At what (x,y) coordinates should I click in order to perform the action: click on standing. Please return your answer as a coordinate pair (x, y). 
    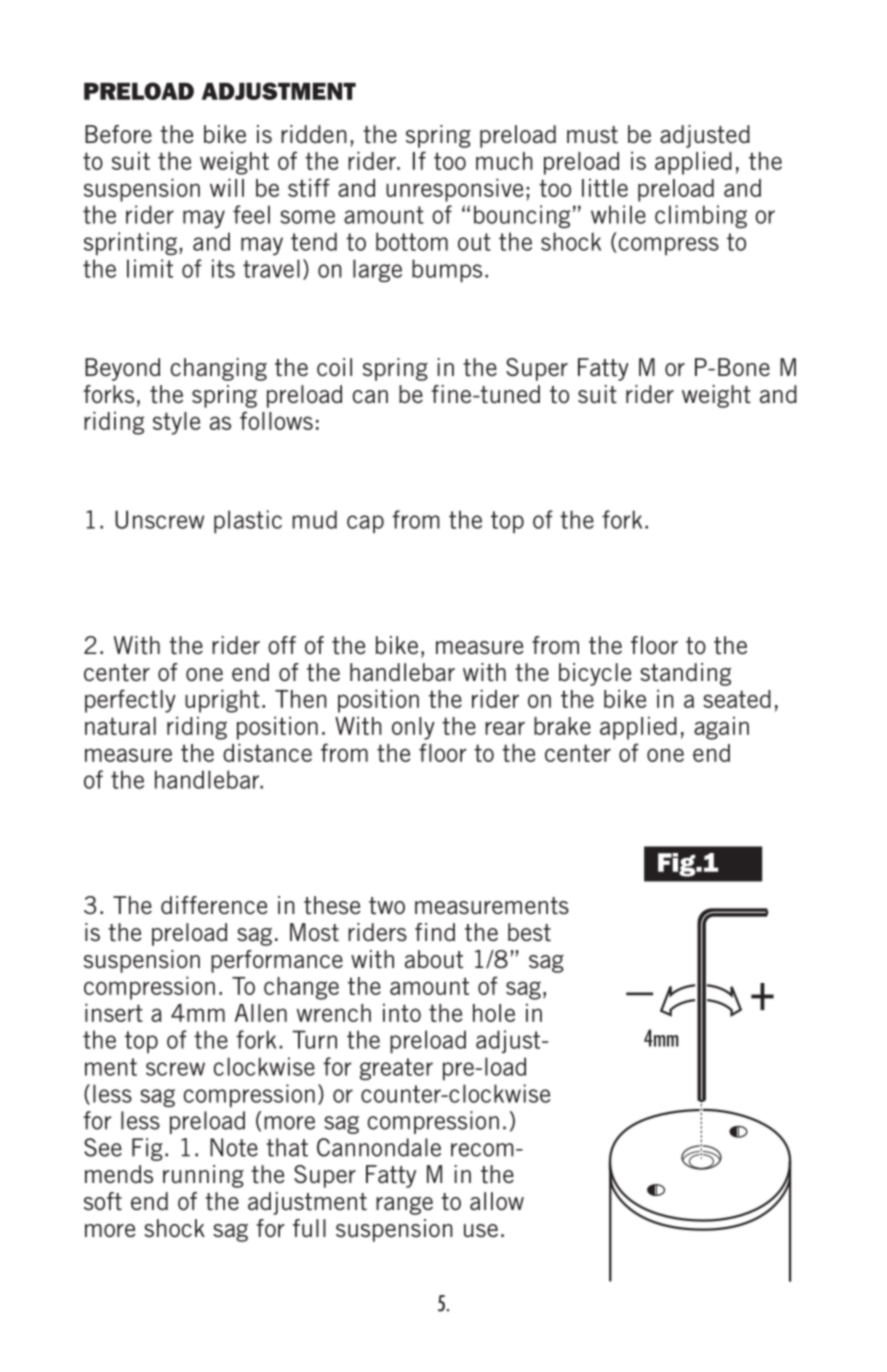
    Looking at the image, I should click on (685, 674).
